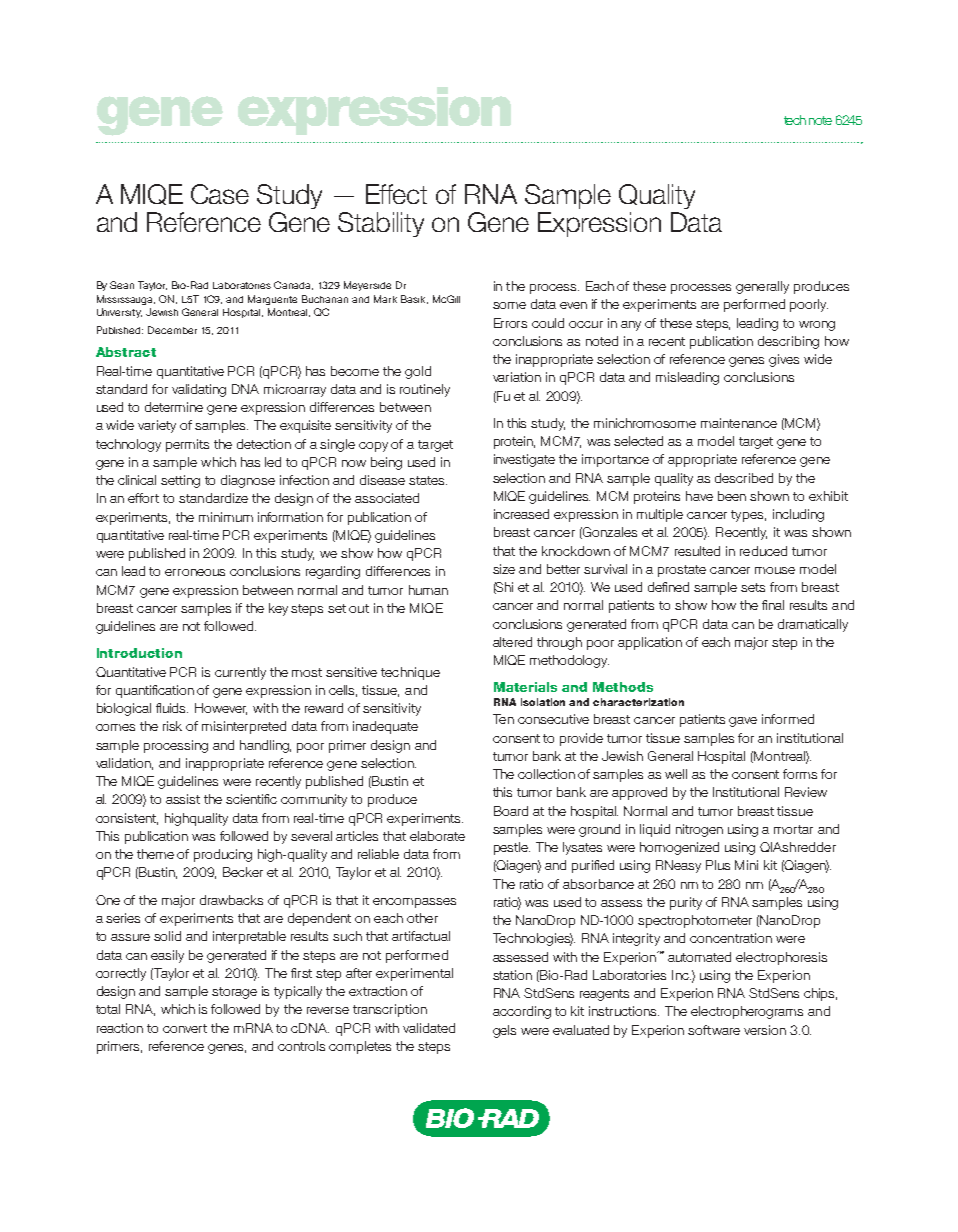 The width and height of the image is (958, 1232). What do you see at coordinates (396, 194) in the image?
I see `Effect` at bounding box center [396, 194].
